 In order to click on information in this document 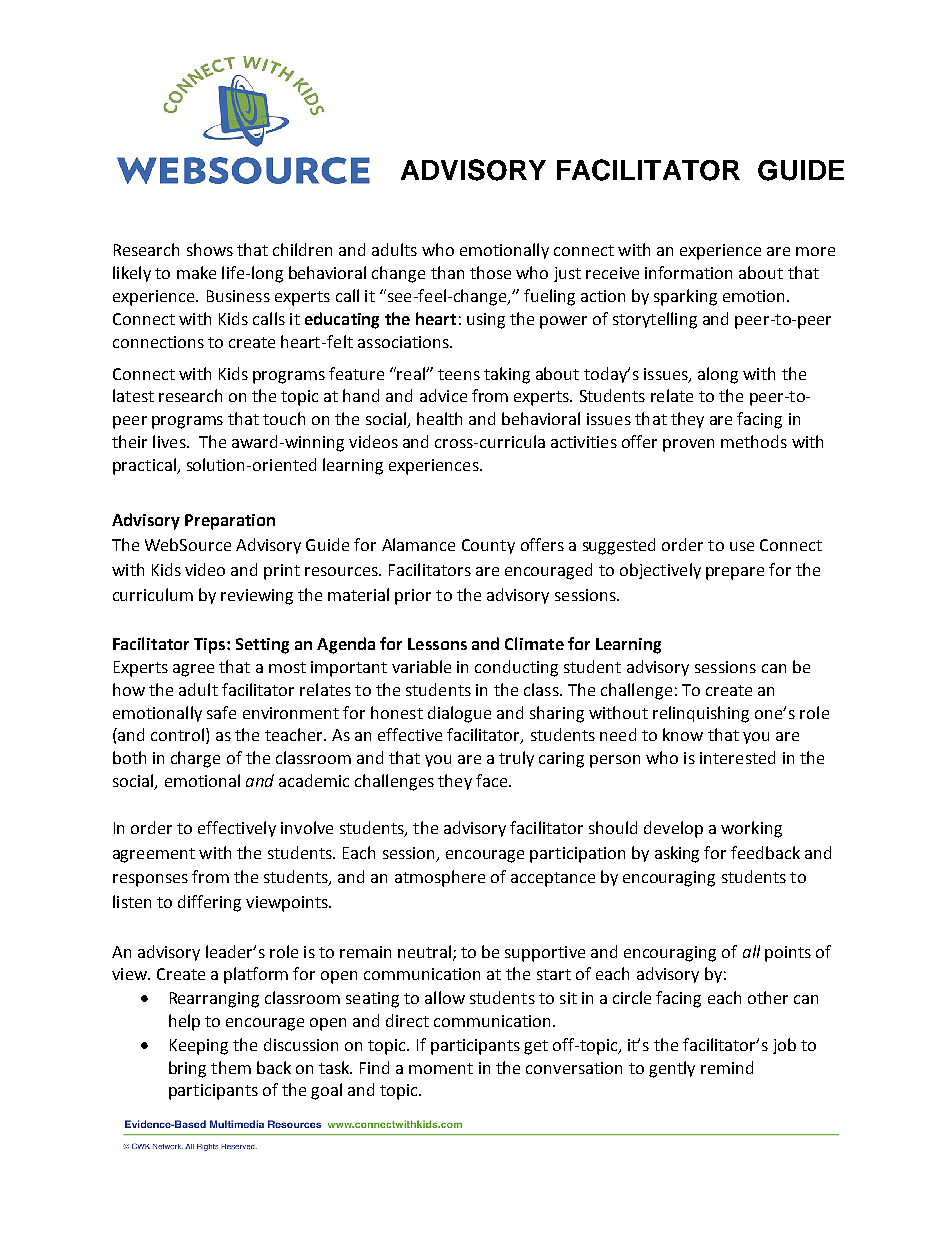, I will do `click(688, 272)`.
